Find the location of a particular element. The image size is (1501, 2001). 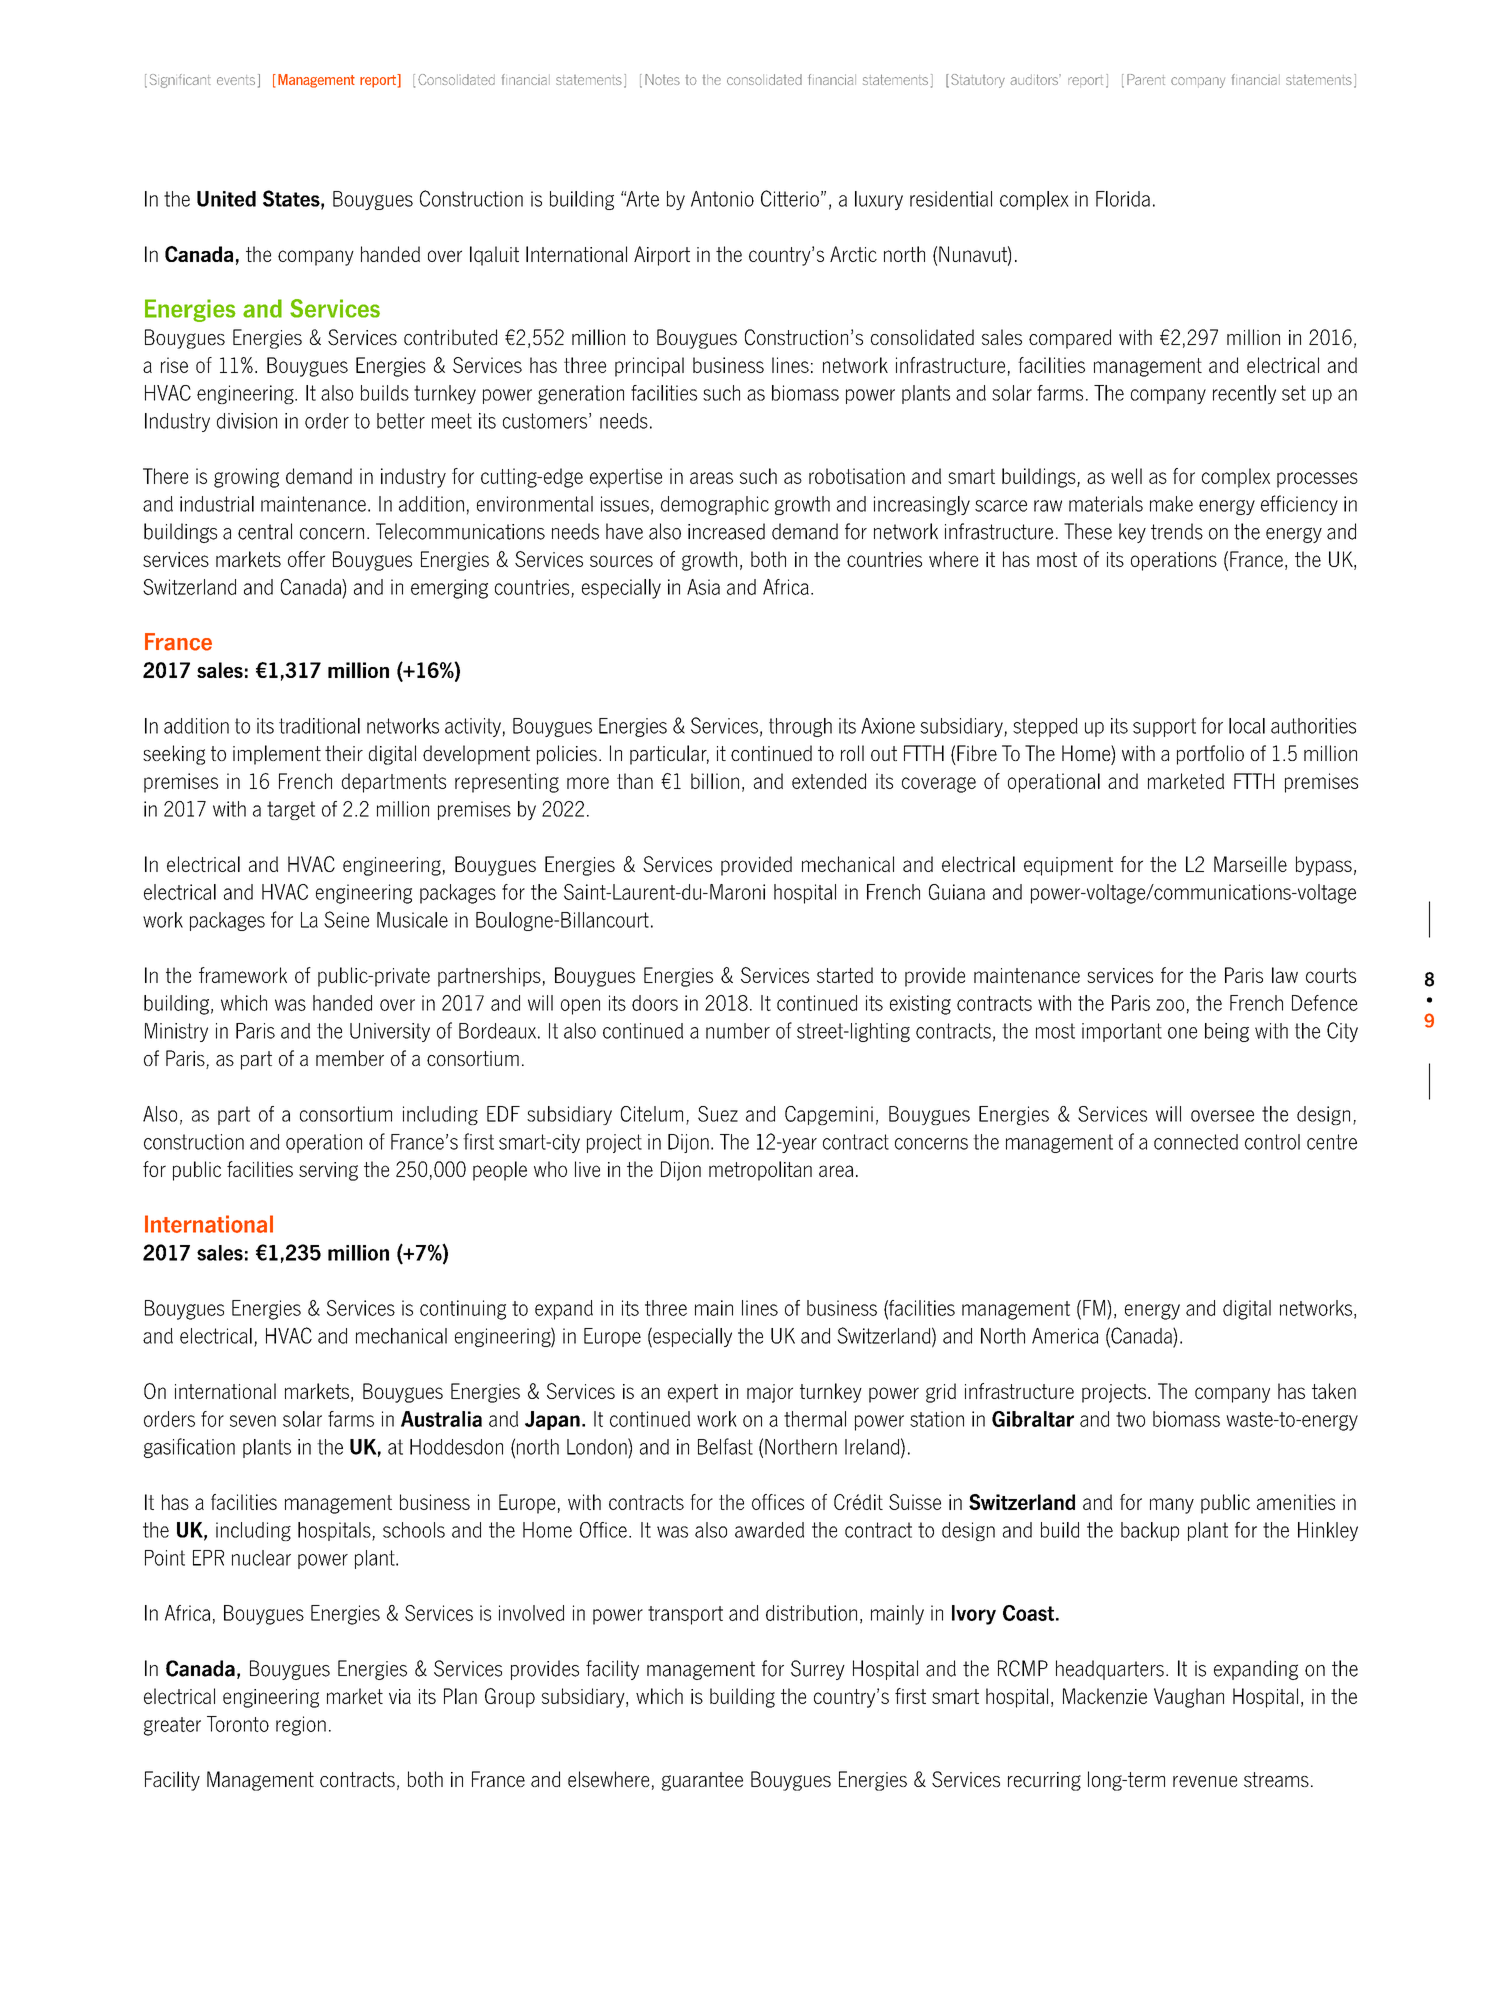

traditional is located at coordinates (319, 726).
